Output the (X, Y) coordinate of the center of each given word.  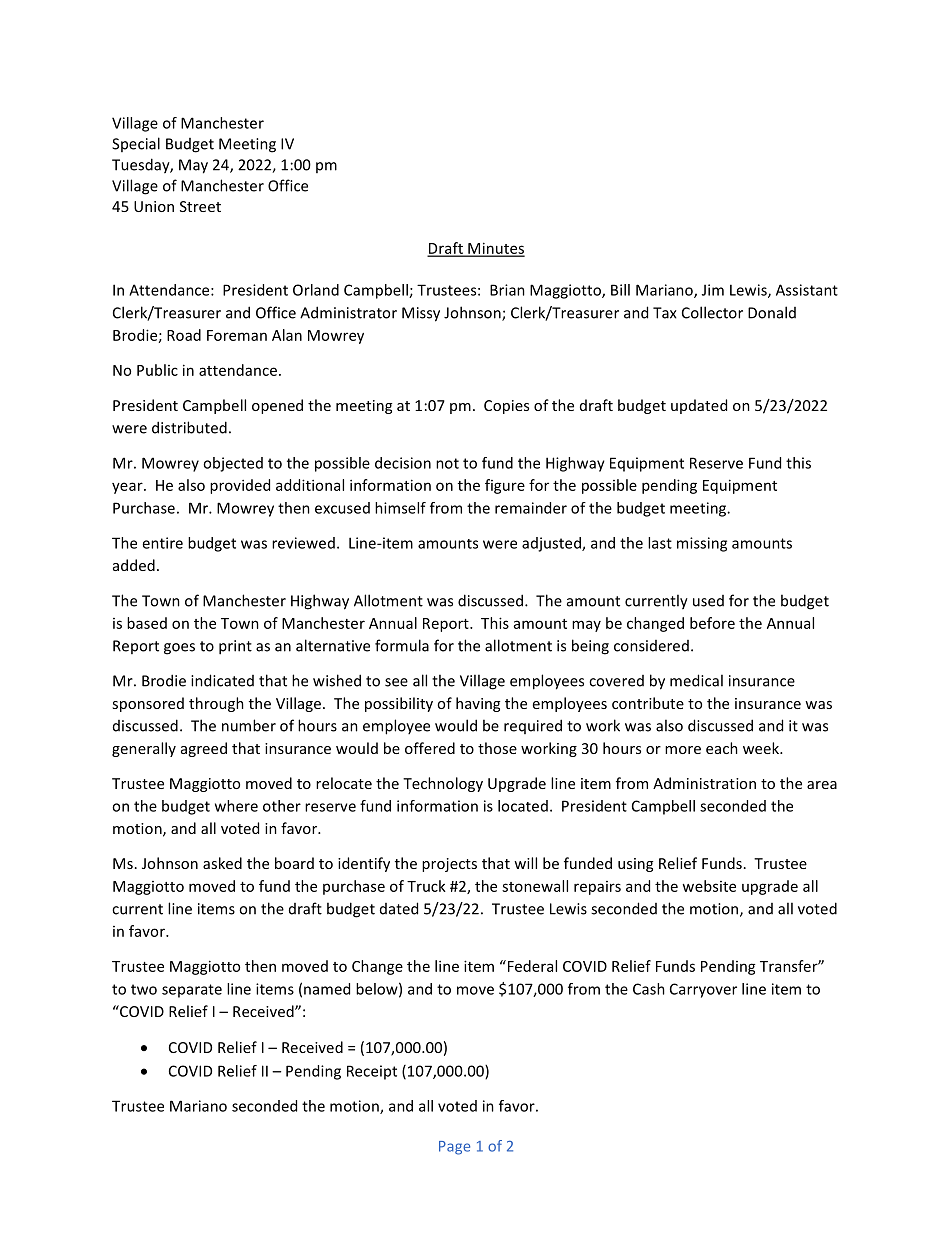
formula (402, 645)
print (235, 647)
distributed (189, 427)
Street (200, 206)
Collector (712, 312)
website (709, 886)
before (712, 623)
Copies (506, 407)
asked (222, 863)
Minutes (495, 249)
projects (449, 865)
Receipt (372, 1072)
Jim (713, 290)
